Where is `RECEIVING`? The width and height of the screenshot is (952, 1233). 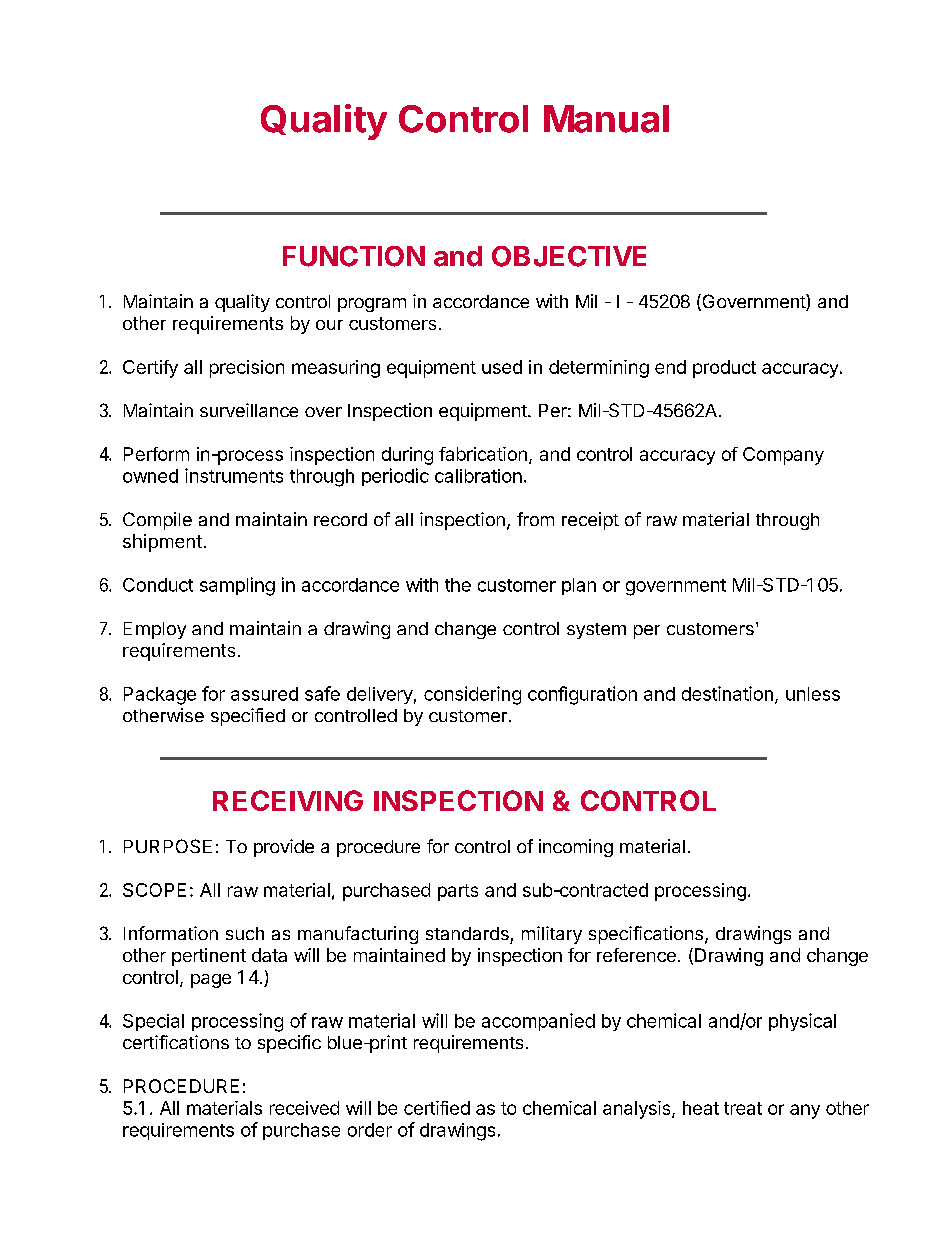 RECEIVING is located at coordinates (288, 800).
